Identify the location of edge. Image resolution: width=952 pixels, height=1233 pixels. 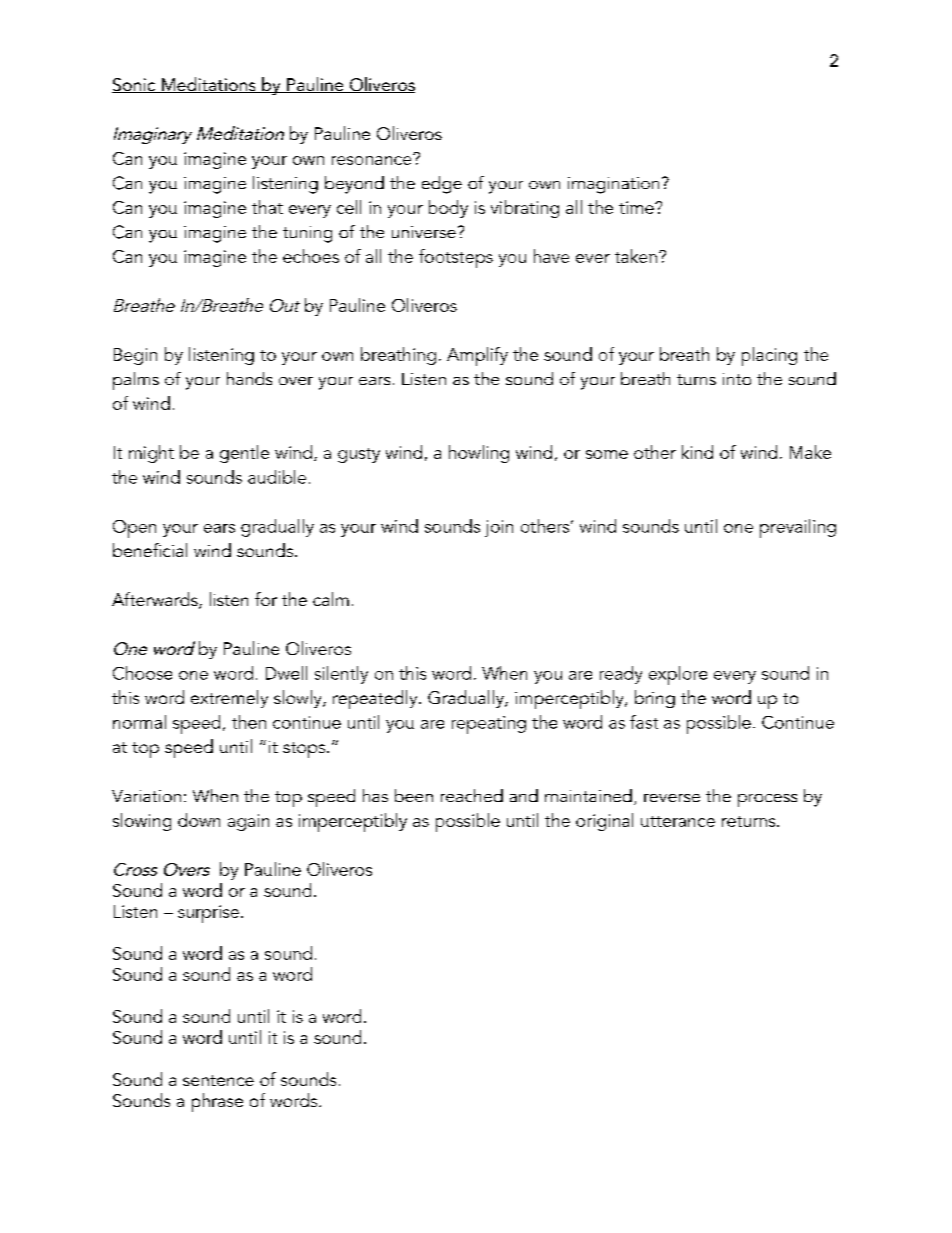
(442, 185).
